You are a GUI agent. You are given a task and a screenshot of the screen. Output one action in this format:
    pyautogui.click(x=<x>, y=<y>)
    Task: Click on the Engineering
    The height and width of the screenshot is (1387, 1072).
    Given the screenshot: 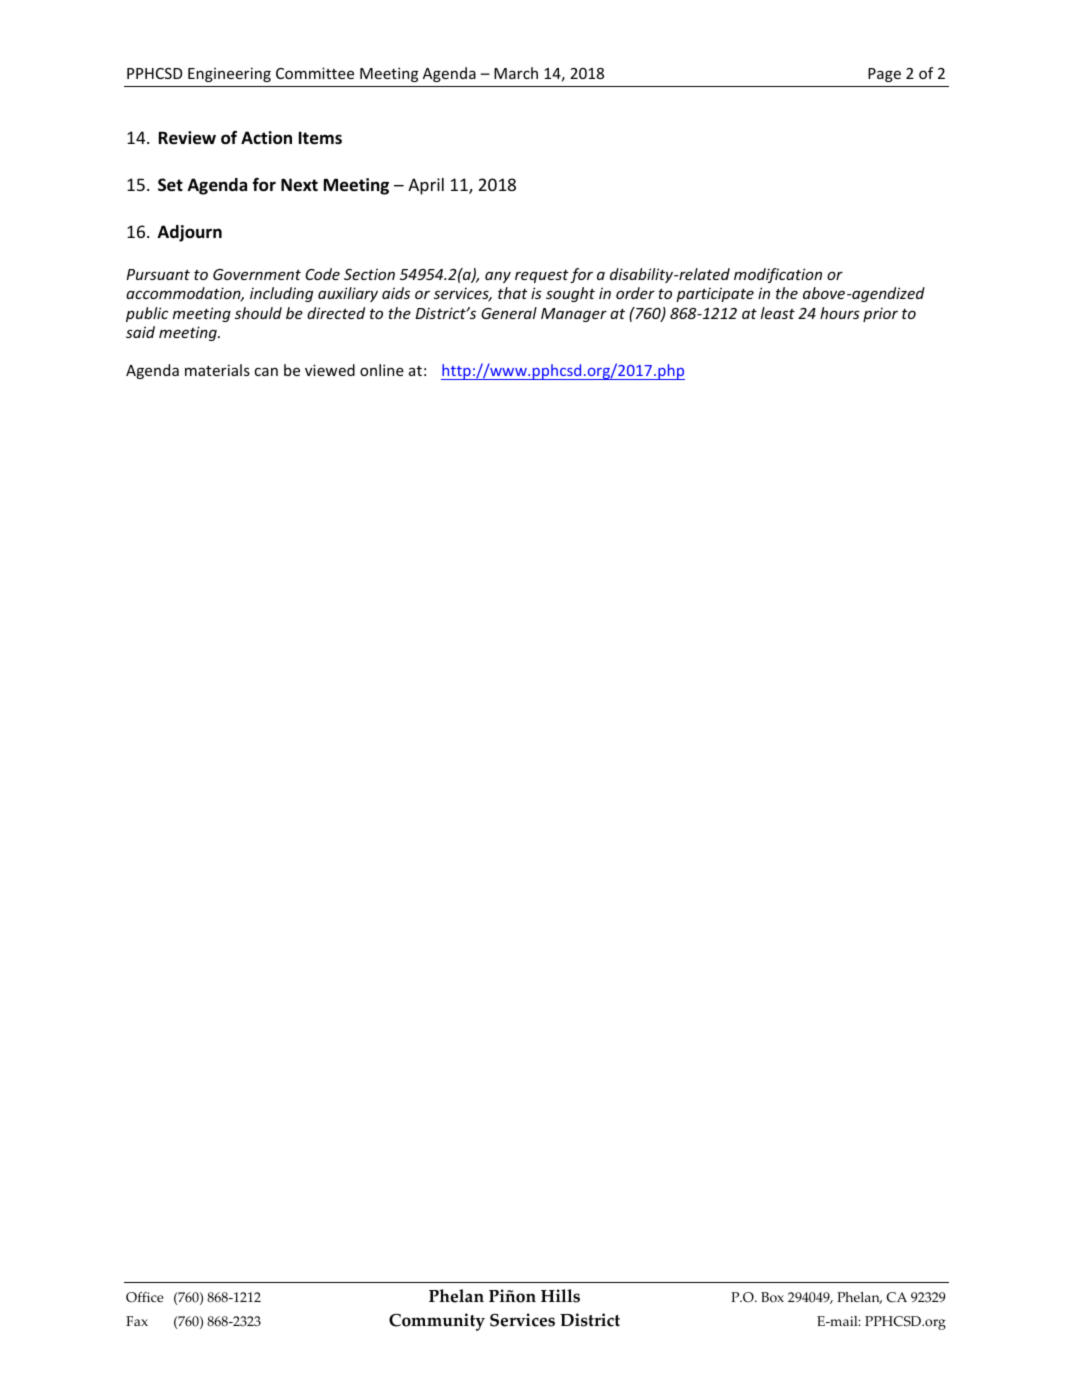 What is the action you would take?
    pyautogui.click(x=229, y=74)
